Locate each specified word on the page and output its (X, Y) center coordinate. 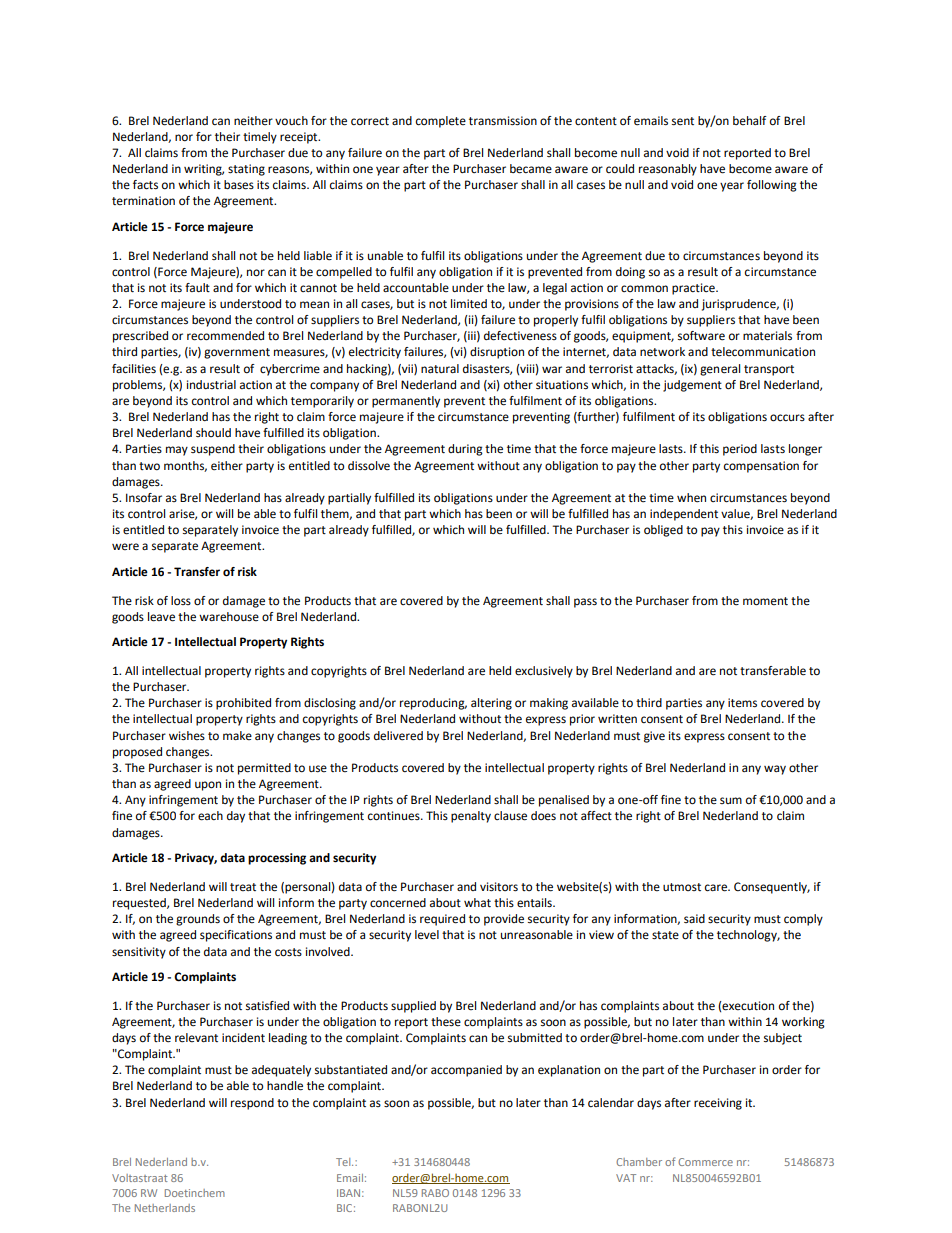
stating (246, 170)
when (691, 498)
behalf (750, 121)
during (465, 450)
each (210, 816)
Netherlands (165, 1208)
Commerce (705, 1162)
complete (441, 122)
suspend (213, 450)
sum (731, 800)
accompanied (466, 1071)
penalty (471, 817)
